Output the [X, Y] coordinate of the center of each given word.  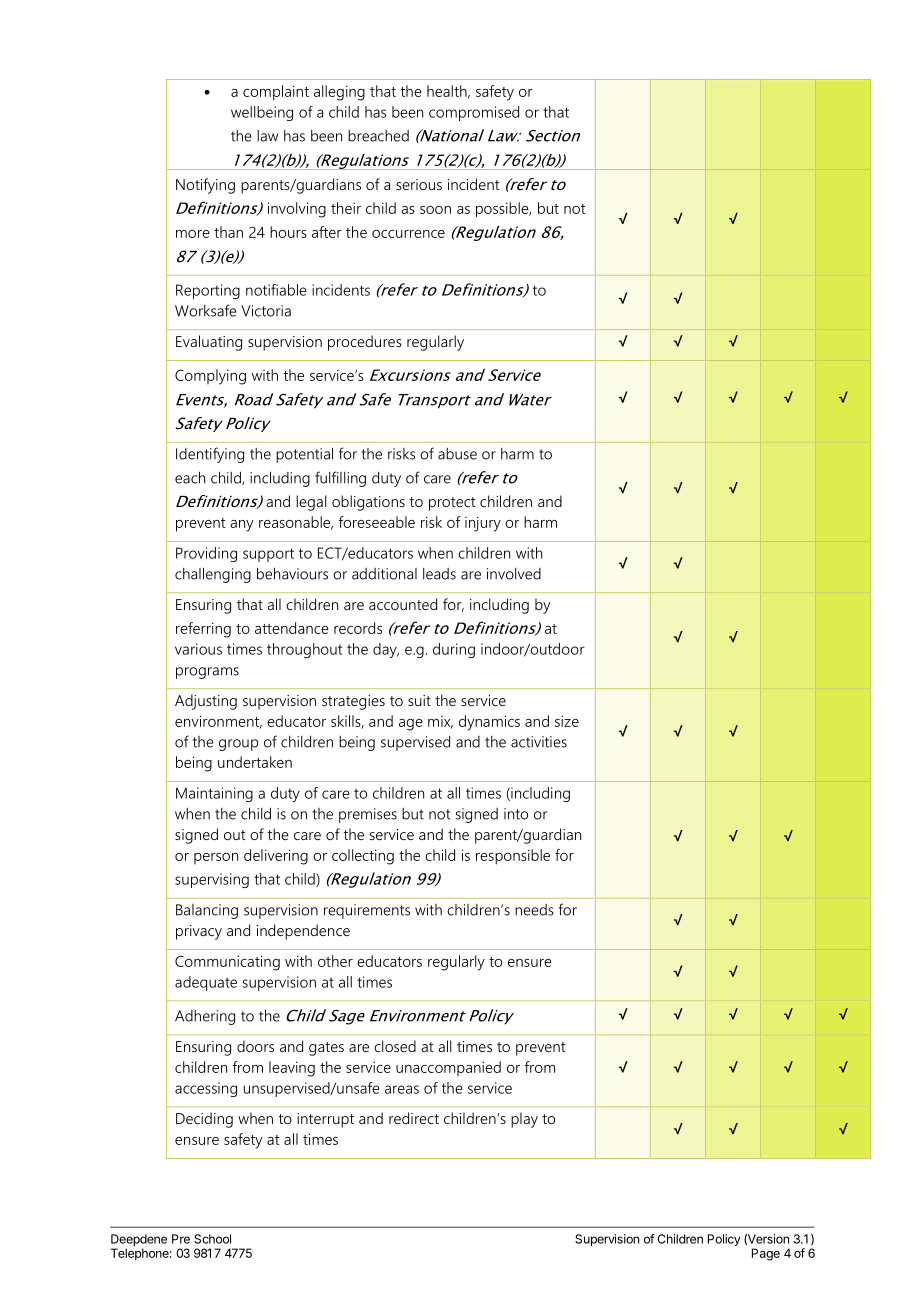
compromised [474, 113]
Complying [210, 377]
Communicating [227, 963]
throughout [304, 650]
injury [483, 524]
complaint [276, 93]
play [524, 1120]
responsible [513, 857]
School [212, 1239]
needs [534, 910]
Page [766, 1254]
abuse [457, 454]
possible [503, 210]
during [454, 650]
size [567, 721]
